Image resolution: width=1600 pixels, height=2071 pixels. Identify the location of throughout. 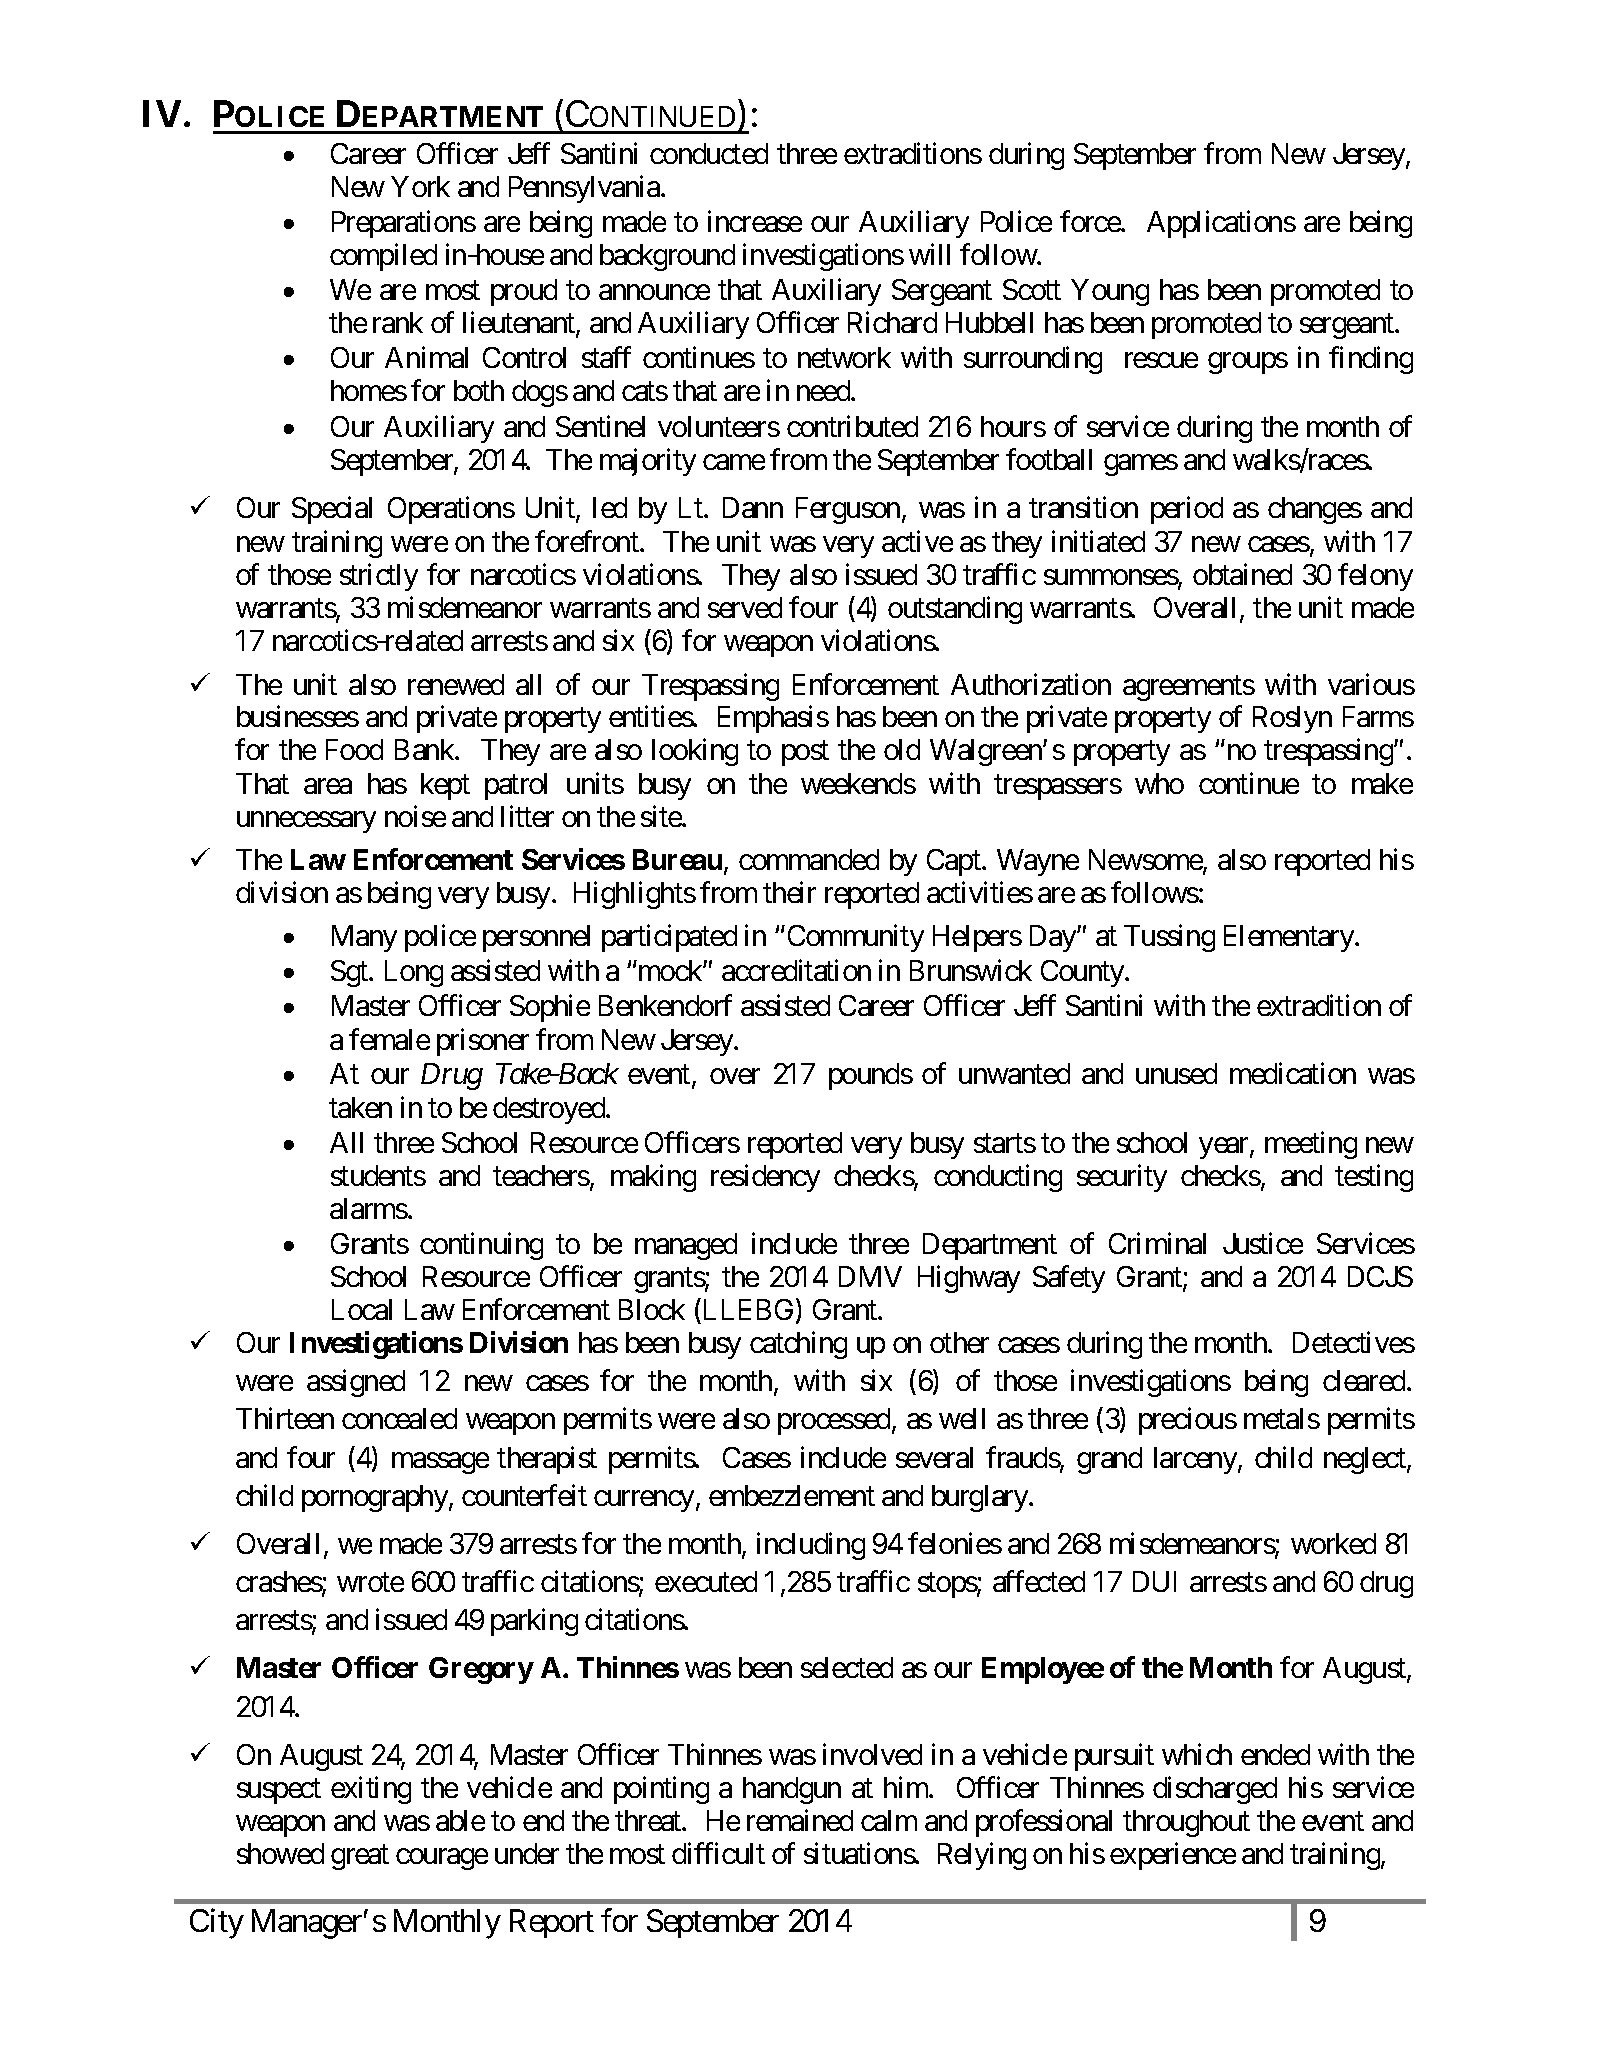
(1186, 1823).
